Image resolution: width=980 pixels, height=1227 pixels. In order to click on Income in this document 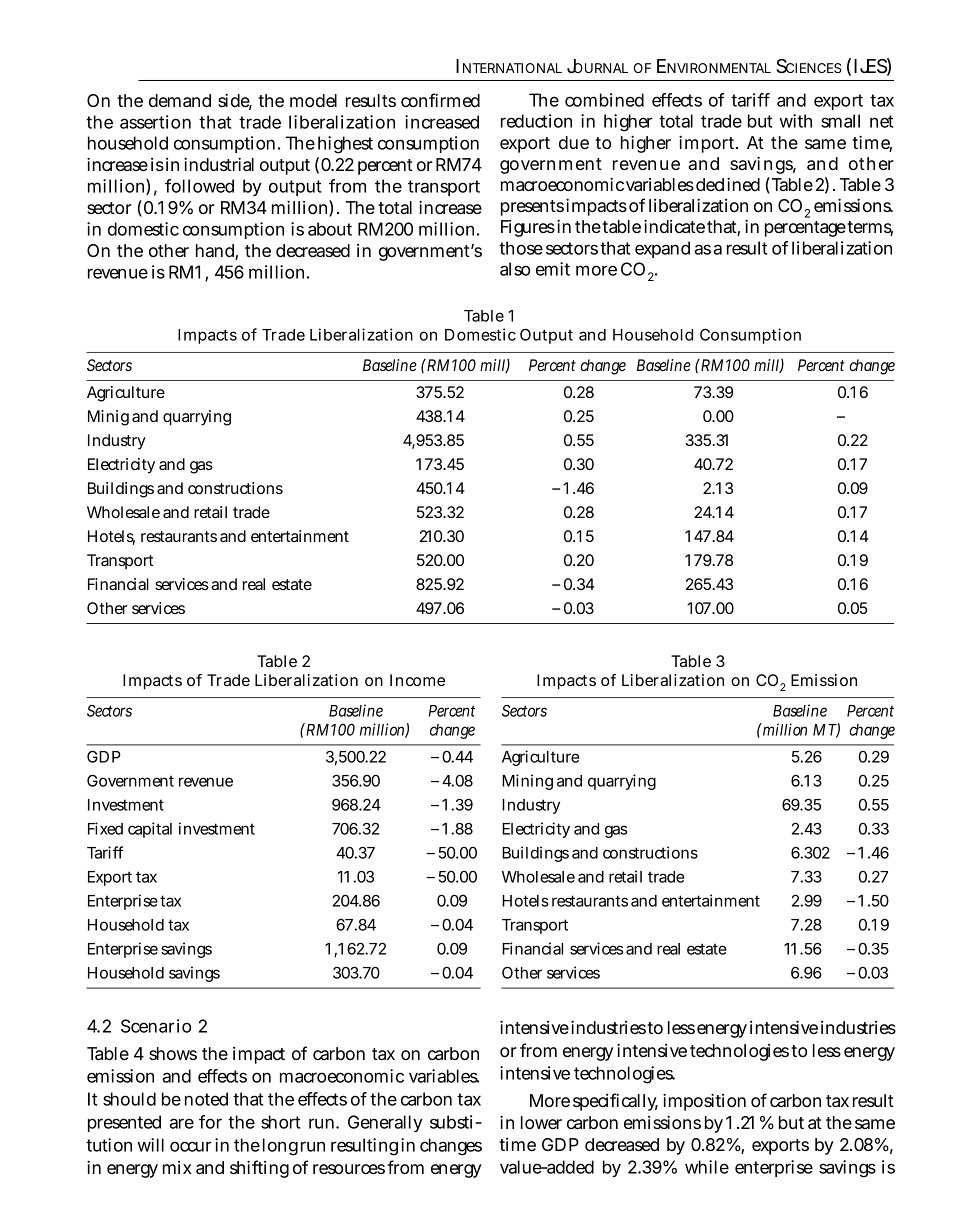, I will do `click(417, 680)`.
